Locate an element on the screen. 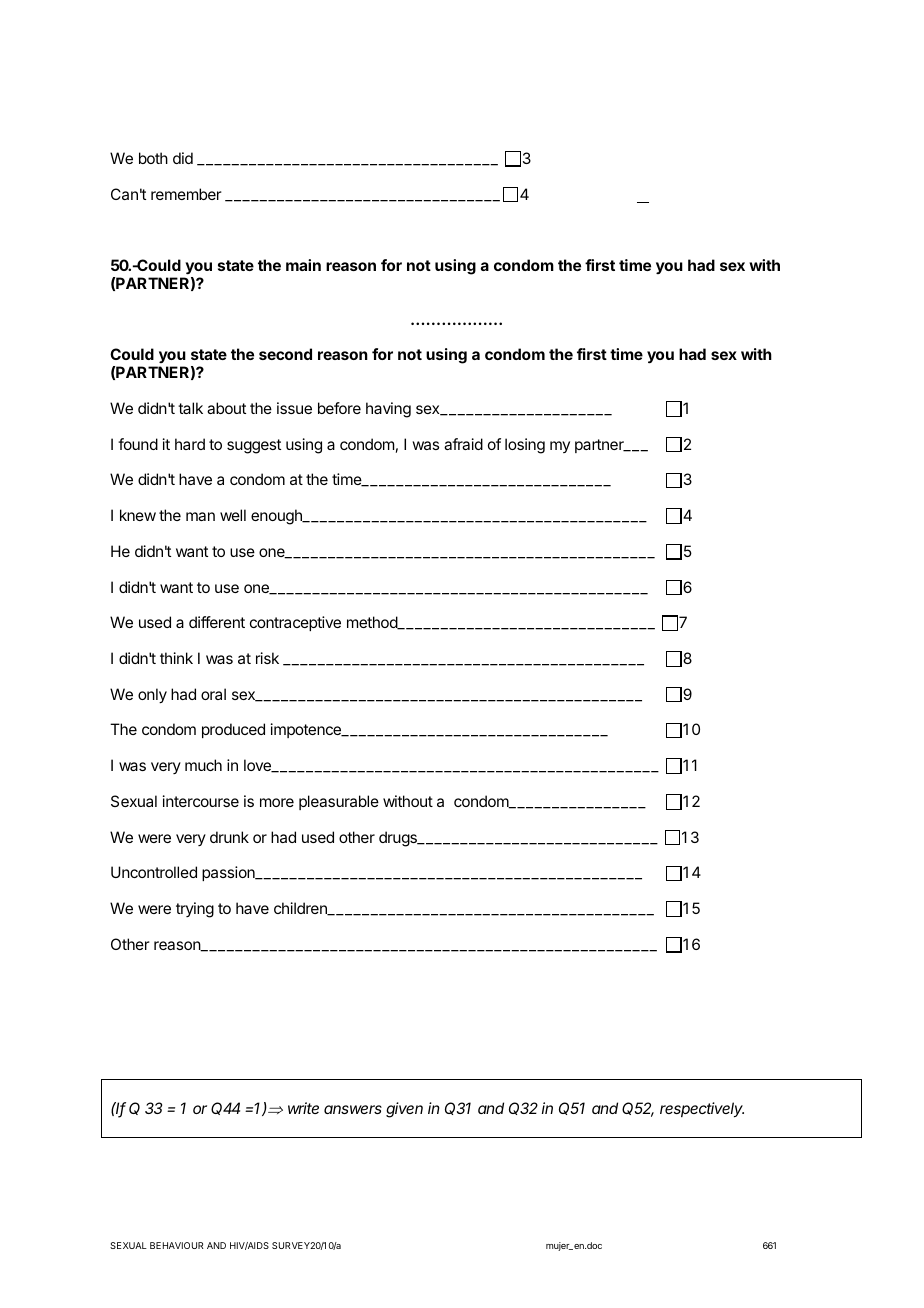 The width and height of the screenshot is (924, 1308). main is located at coordinates (303, 265).
